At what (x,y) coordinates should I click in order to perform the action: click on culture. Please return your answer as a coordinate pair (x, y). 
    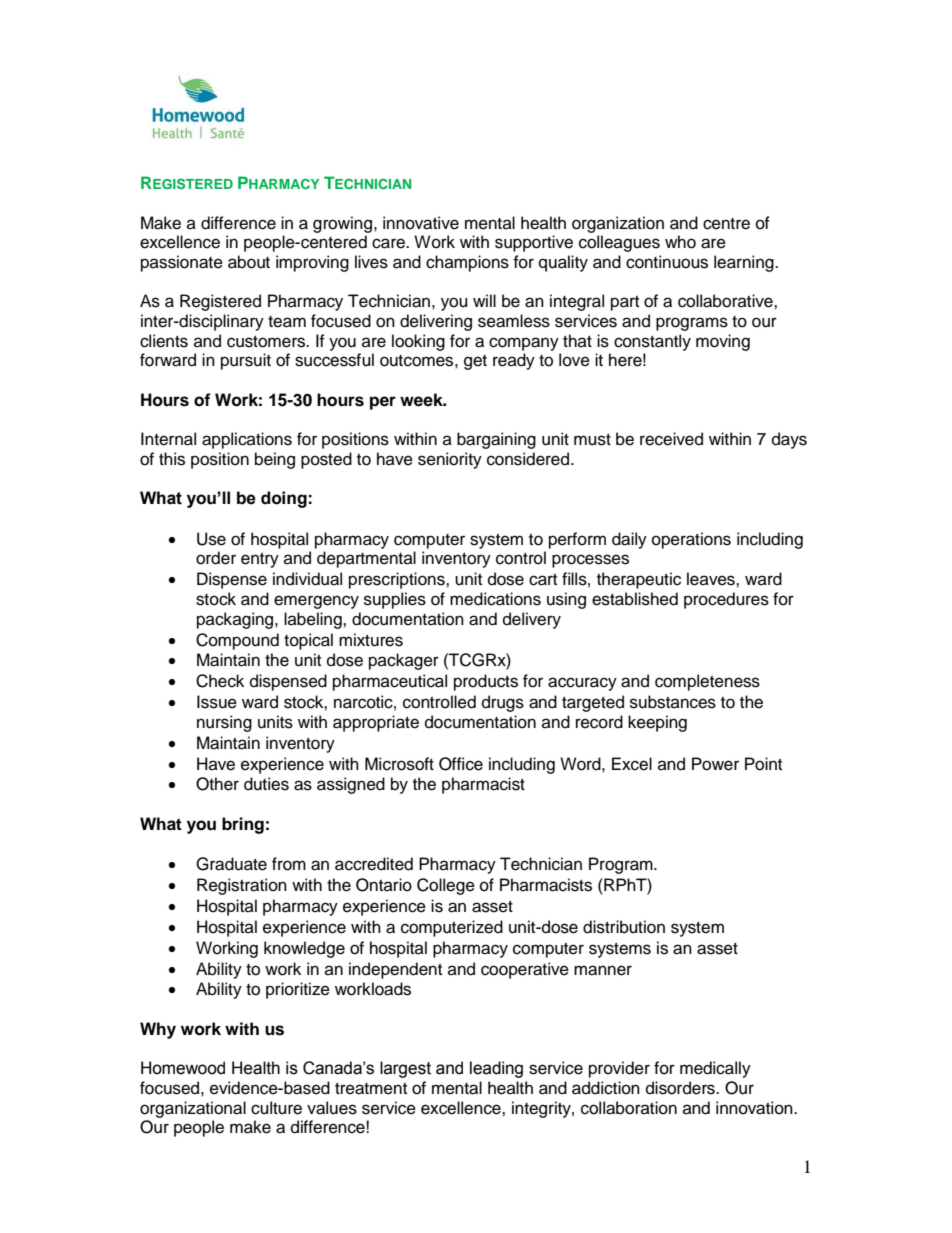
    Looking at the image, I should click on (276, 1108).
